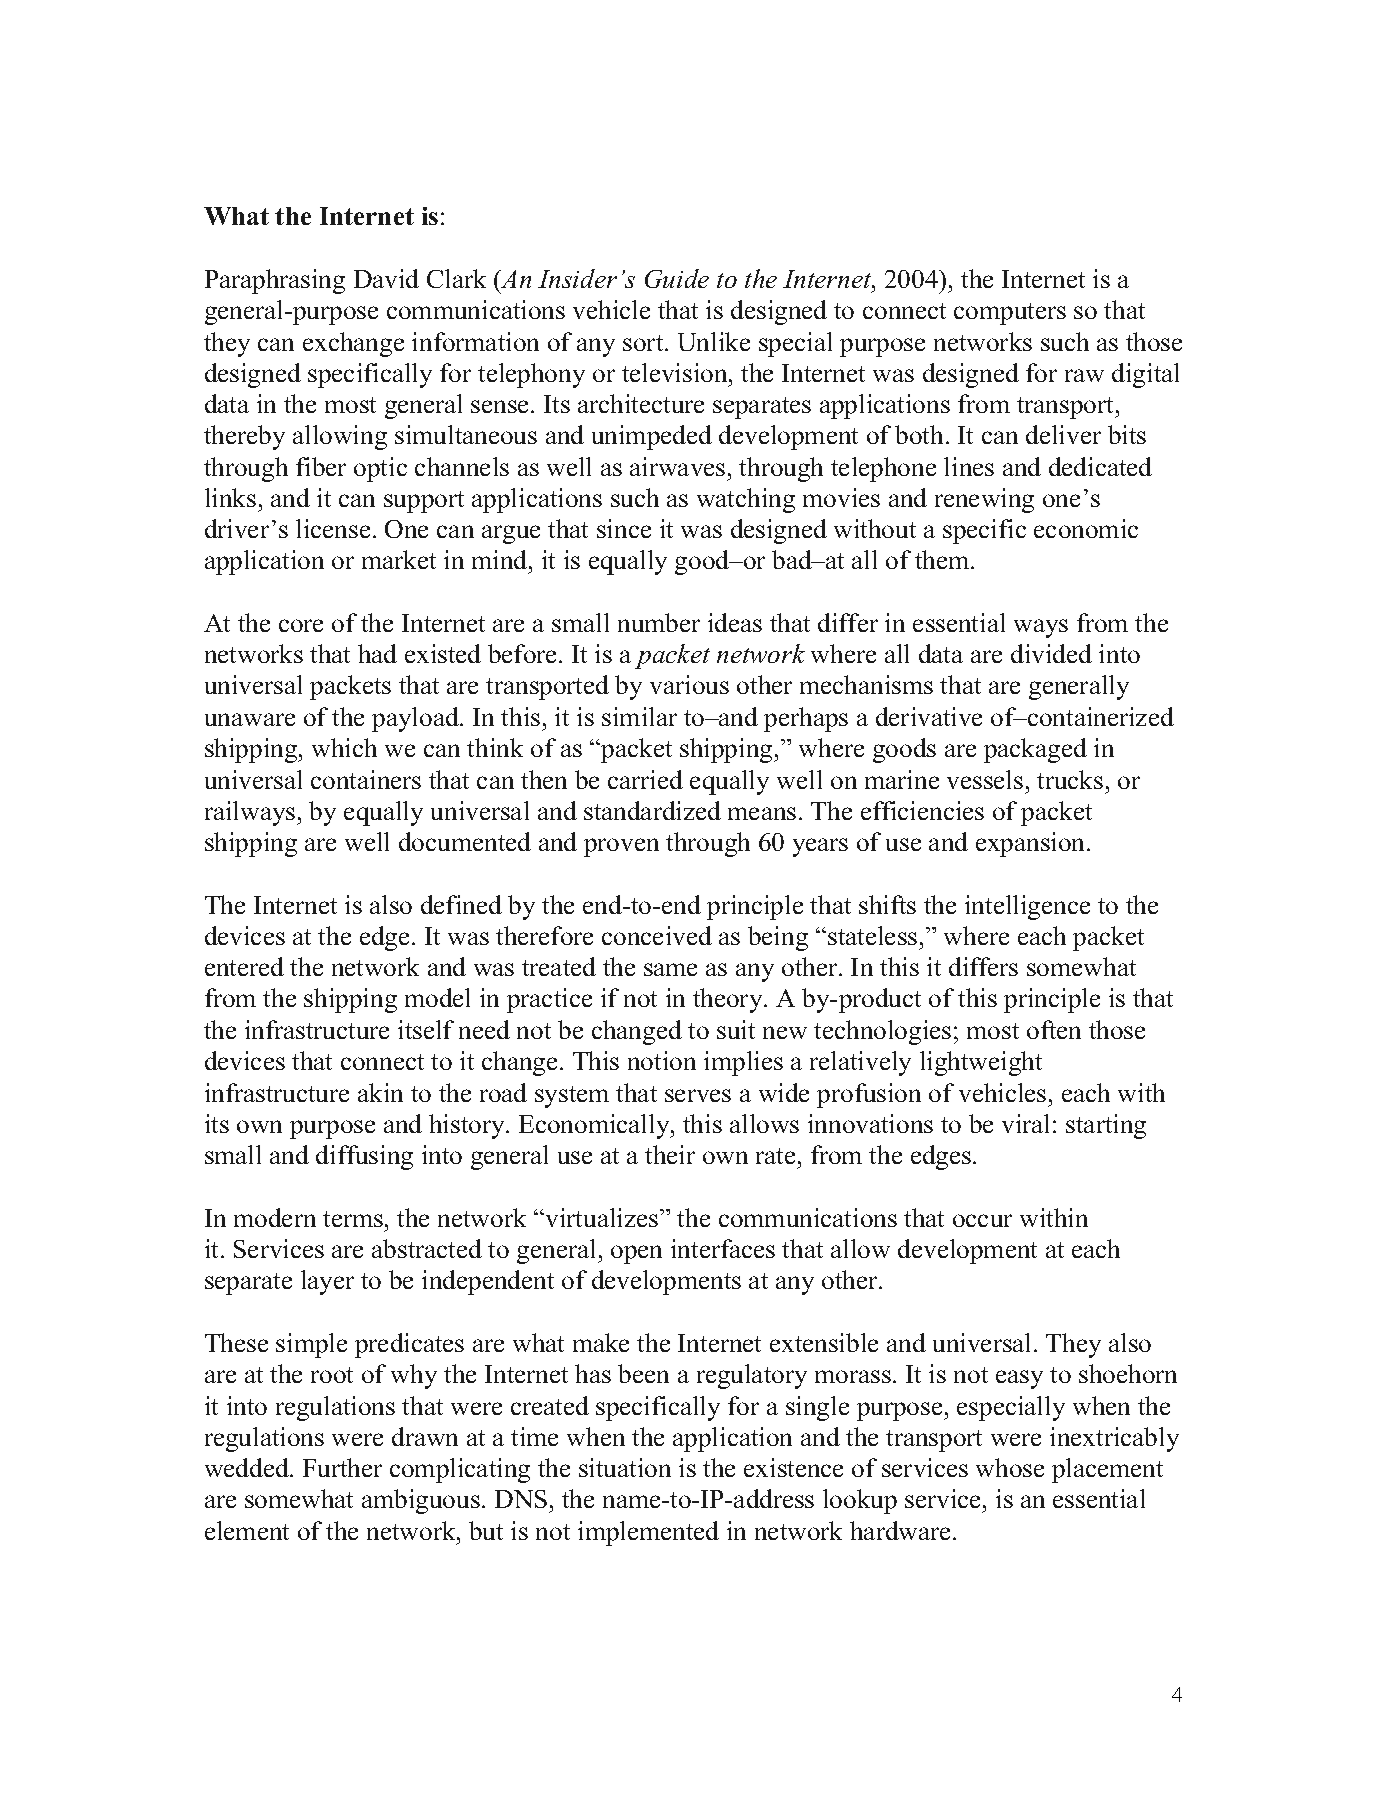  What do you see at coordinates (1010, 314) in the screenshot?
I see `computers` at bounding box center [1010, 314].
